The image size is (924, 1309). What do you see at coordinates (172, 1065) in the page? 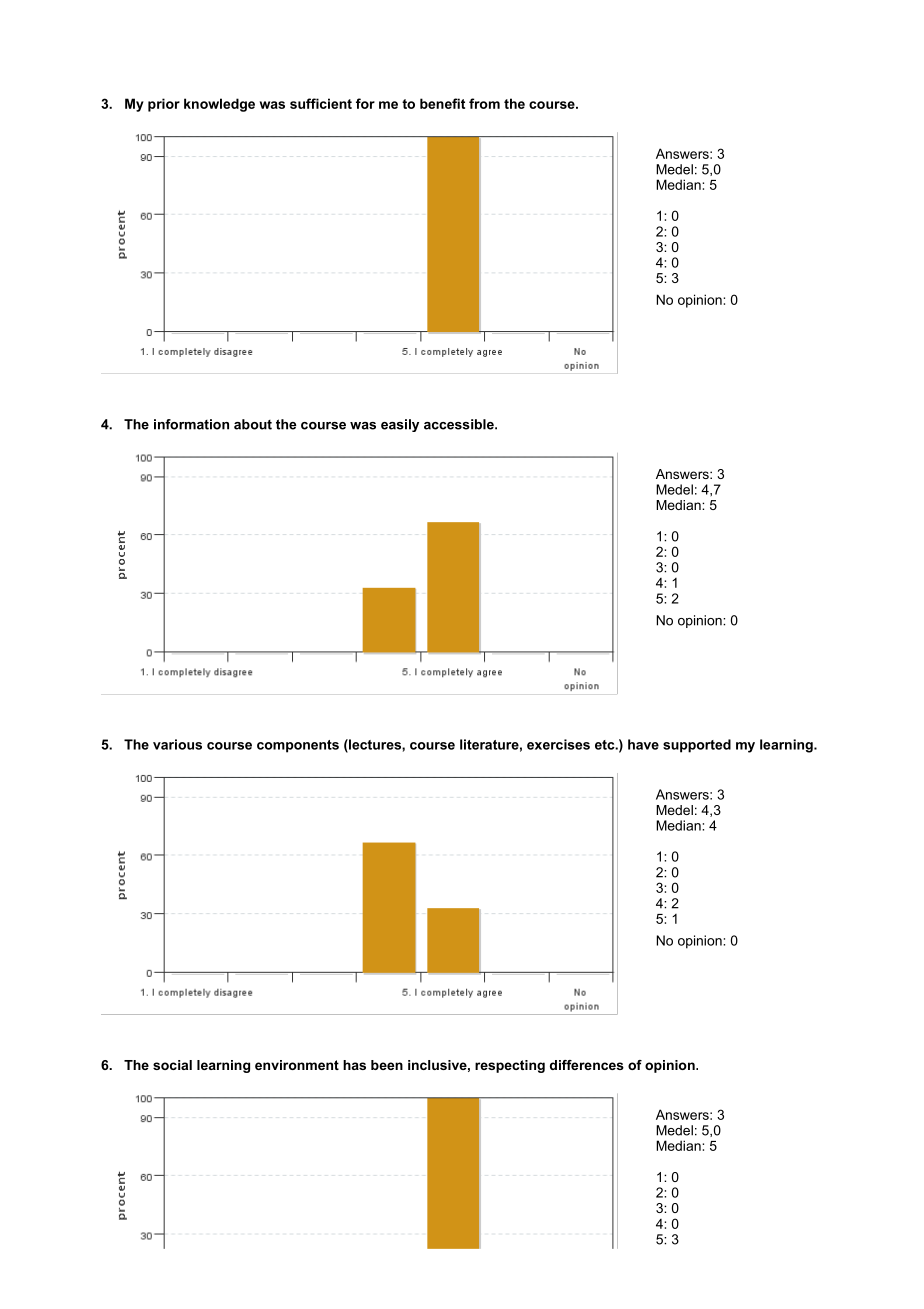
I see `social` at bounding box center [172, 1065].
